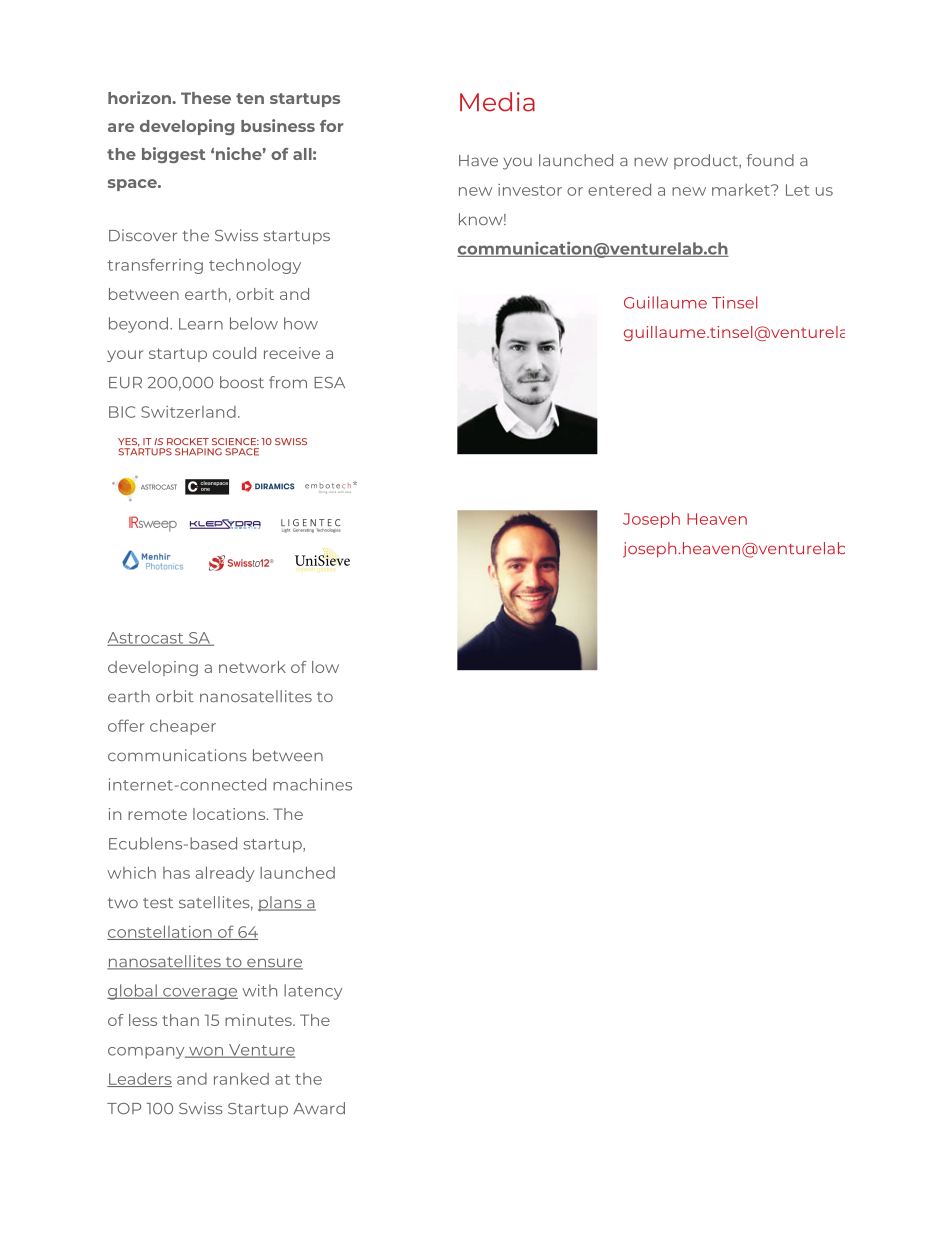 This document has height=1233, width=952. I want to click on ESA, so click(329, 382).
